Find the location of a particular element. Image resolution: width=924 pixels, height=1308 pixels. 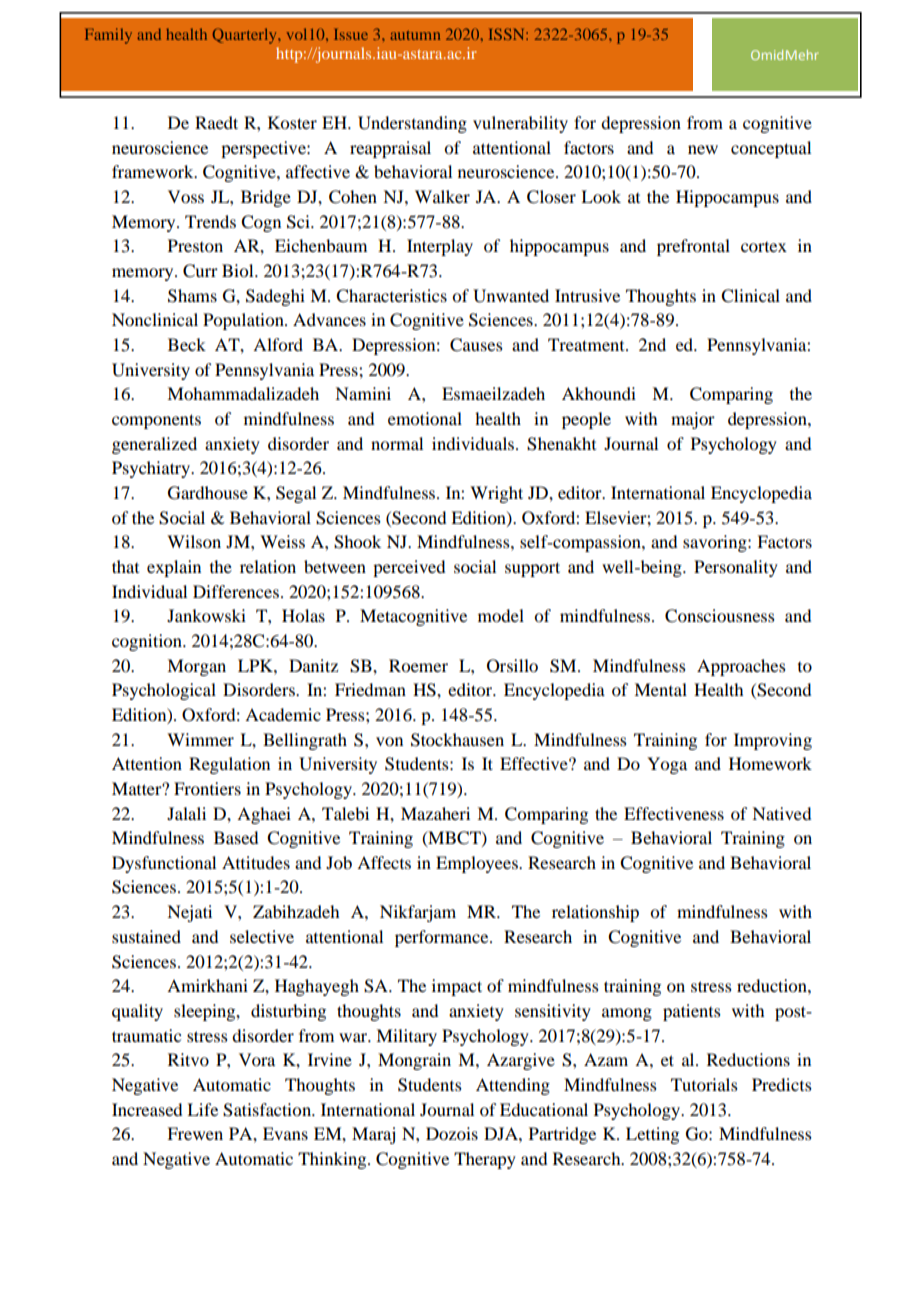

new is located at coordinates (703, 149).
